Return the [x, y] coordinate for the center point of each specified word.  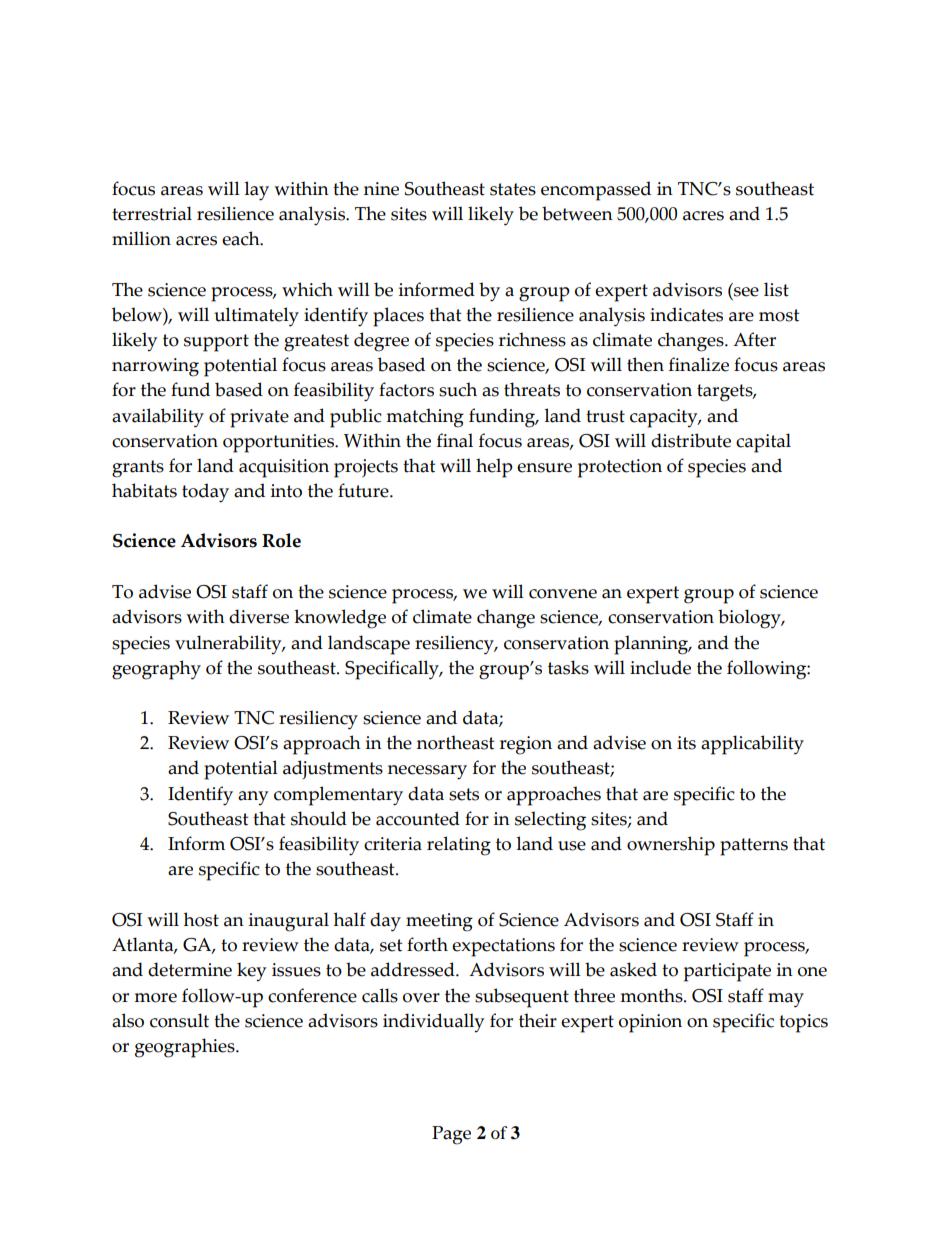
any [253, 798]
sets [464, 794]
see [746, 292]
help [494, 468]
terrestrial [152, 213]
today [205, 493]
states [513, 189]
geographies [186, 1048]
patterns [754, 847]
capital [763, 443]
